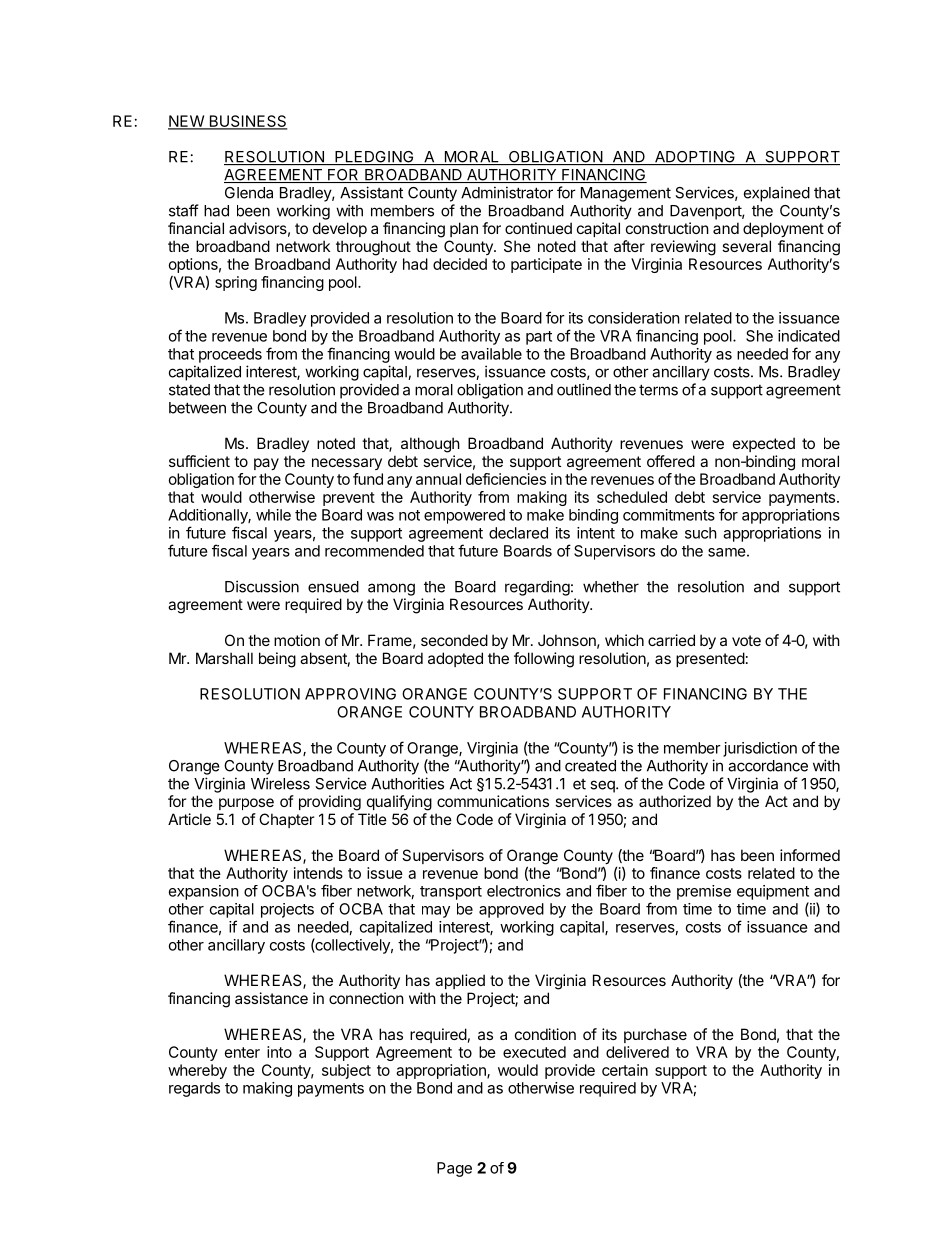  Describe the element at coordinates (247, 122) in the document. I see `BUSINESS` at that location.
